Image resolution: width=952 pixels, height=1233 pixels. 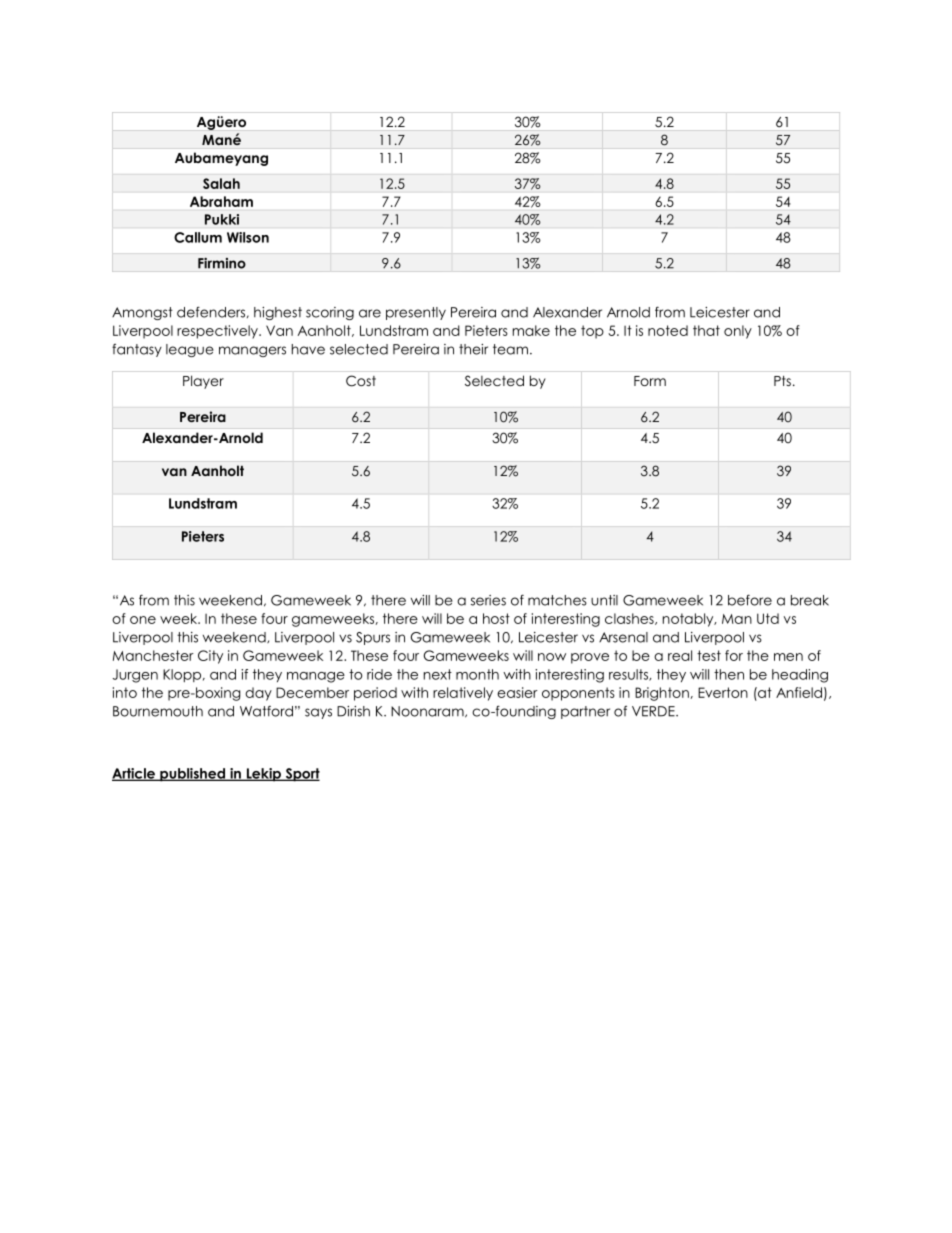 What do you see at coordinates (361, 381) in the screenshot?
I see `Cost` at bounding box center [361, 381].
